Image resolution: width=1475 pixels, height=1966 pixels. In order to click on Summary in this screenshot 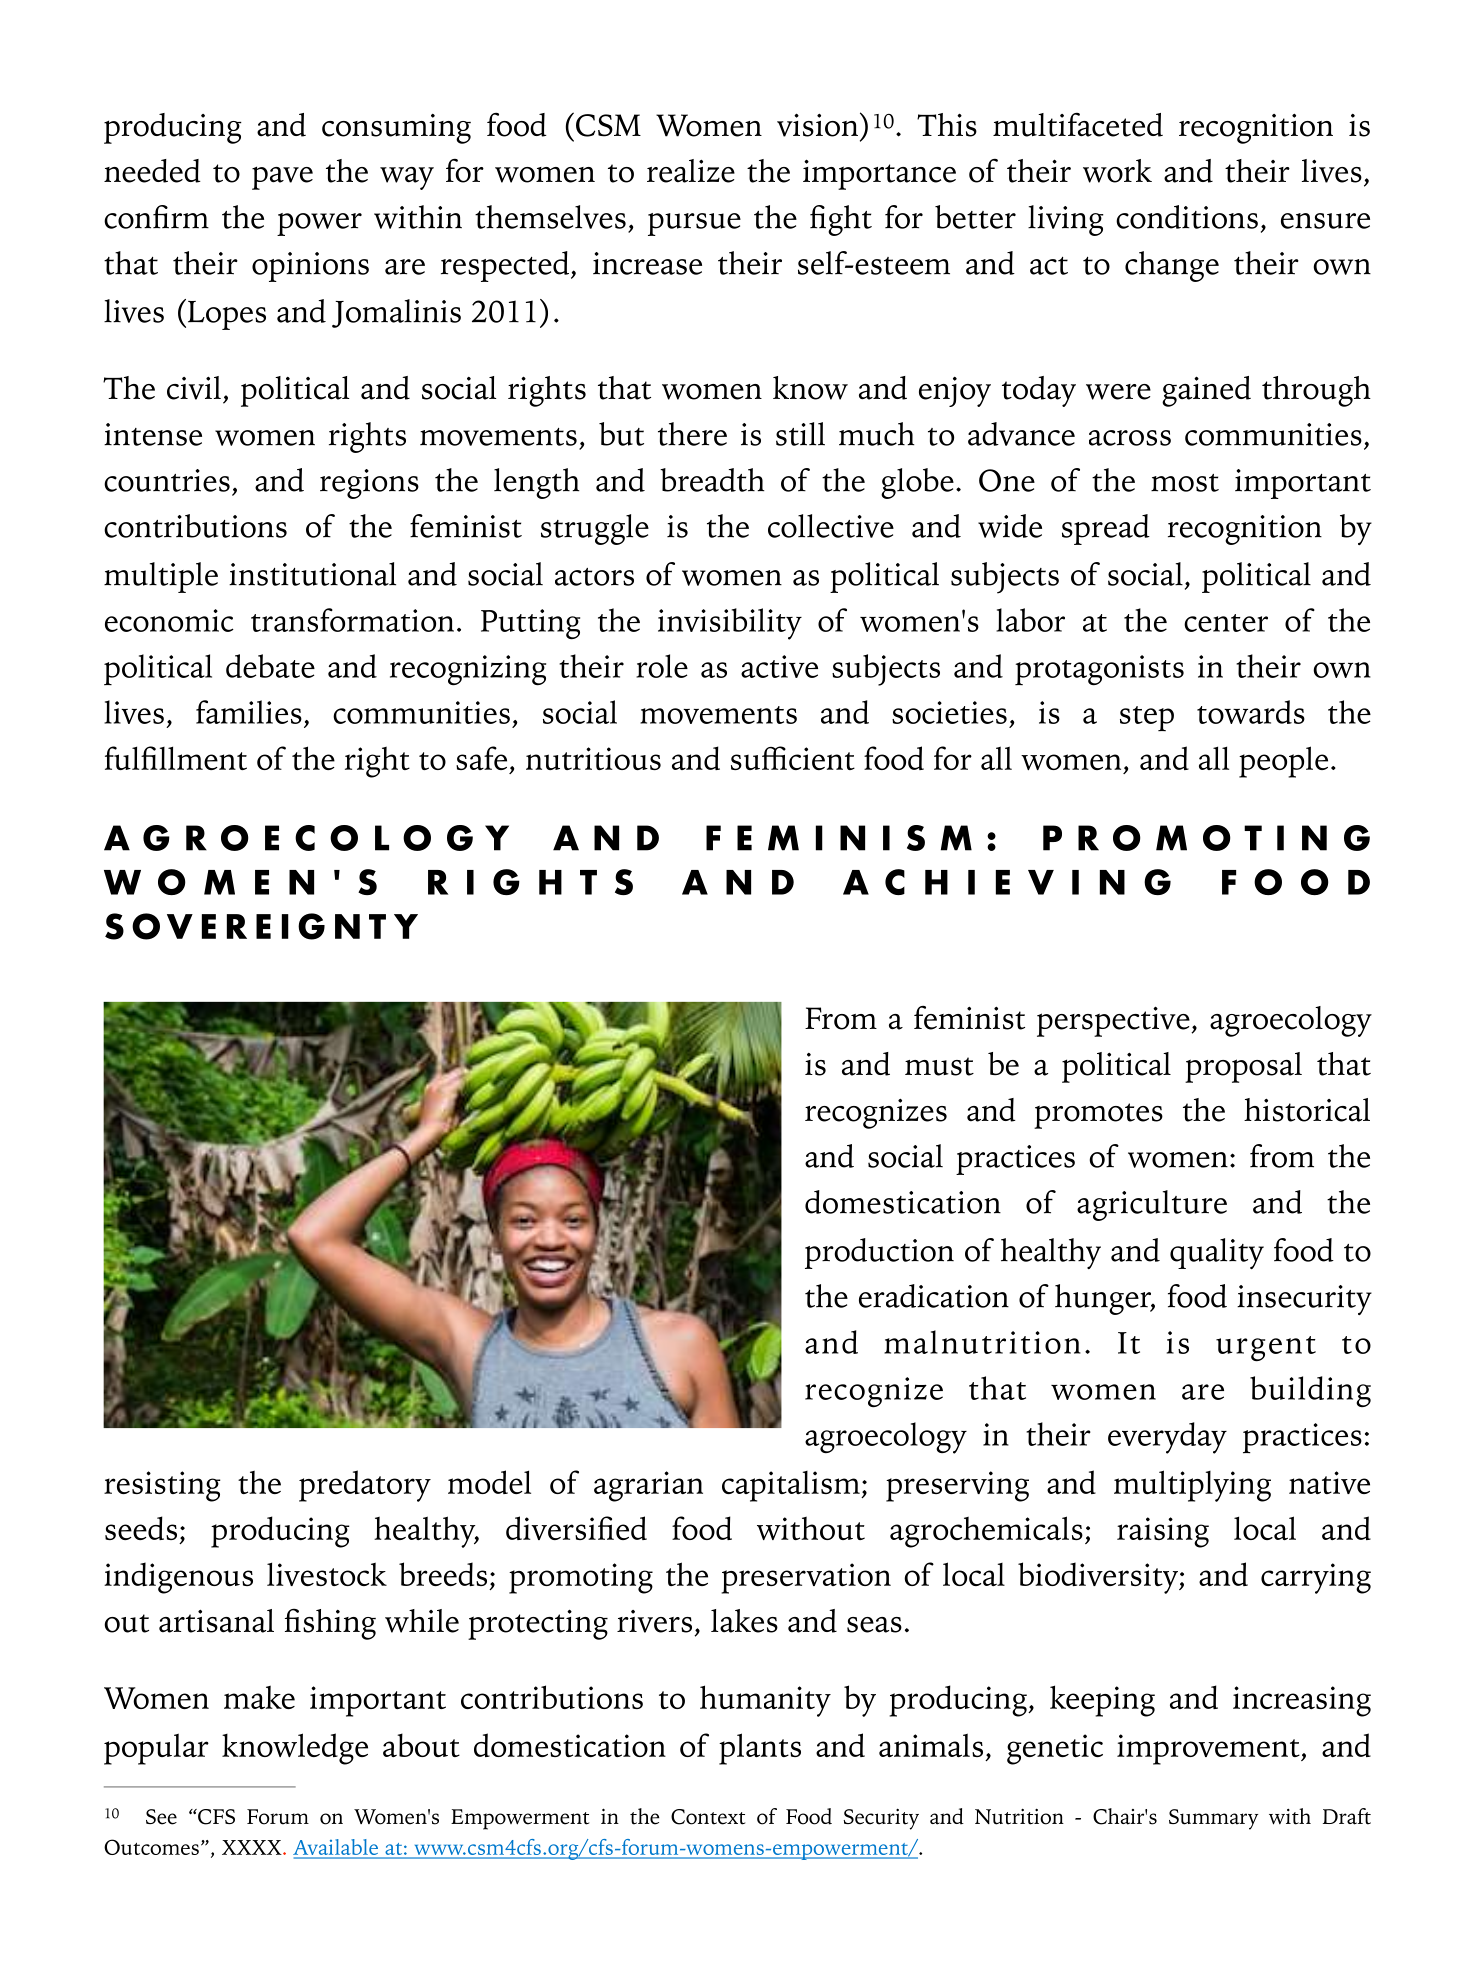, I will do `click(1213, 1819)`.
